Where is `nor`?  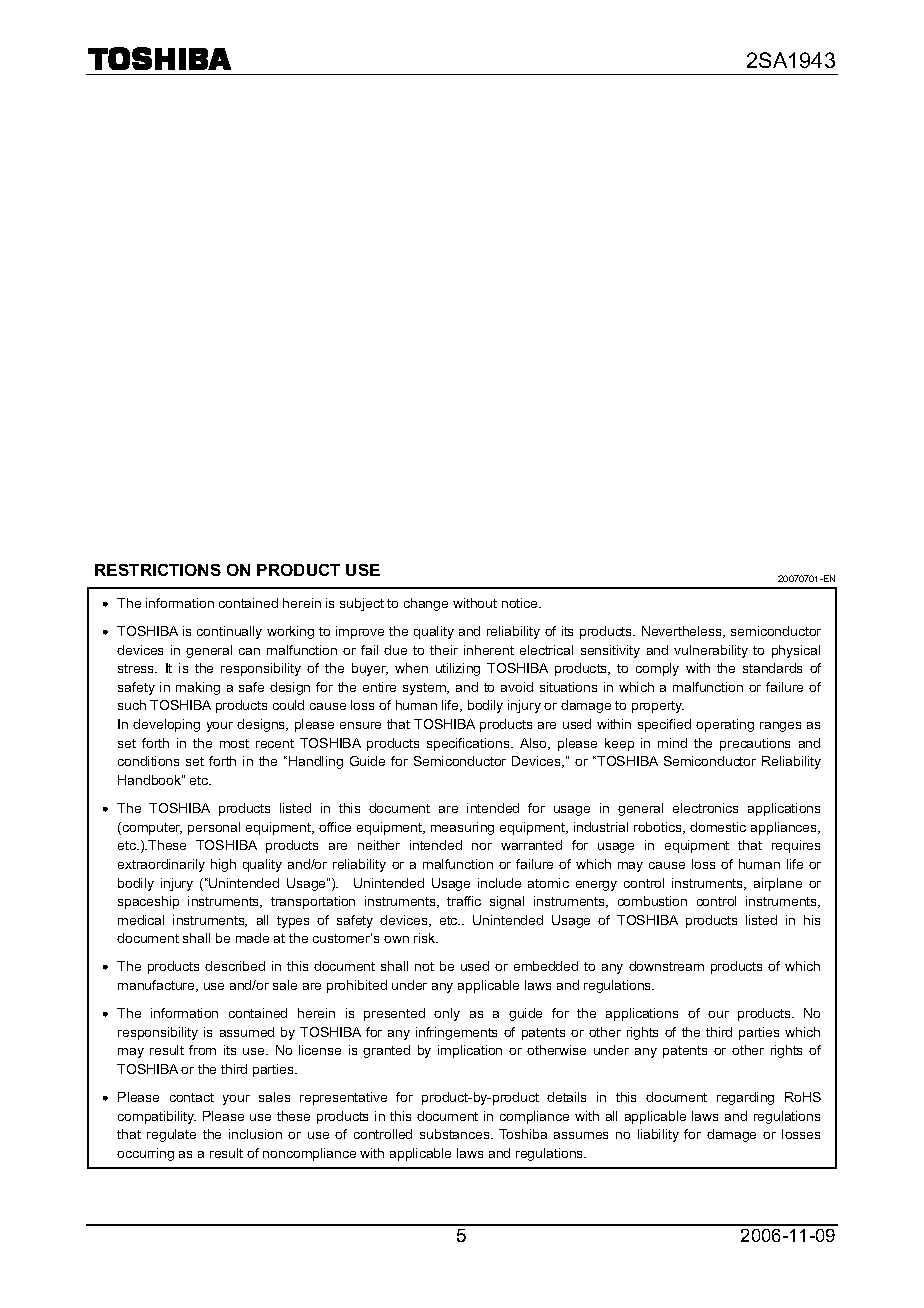
nor is located at coordinates (482, 846).
